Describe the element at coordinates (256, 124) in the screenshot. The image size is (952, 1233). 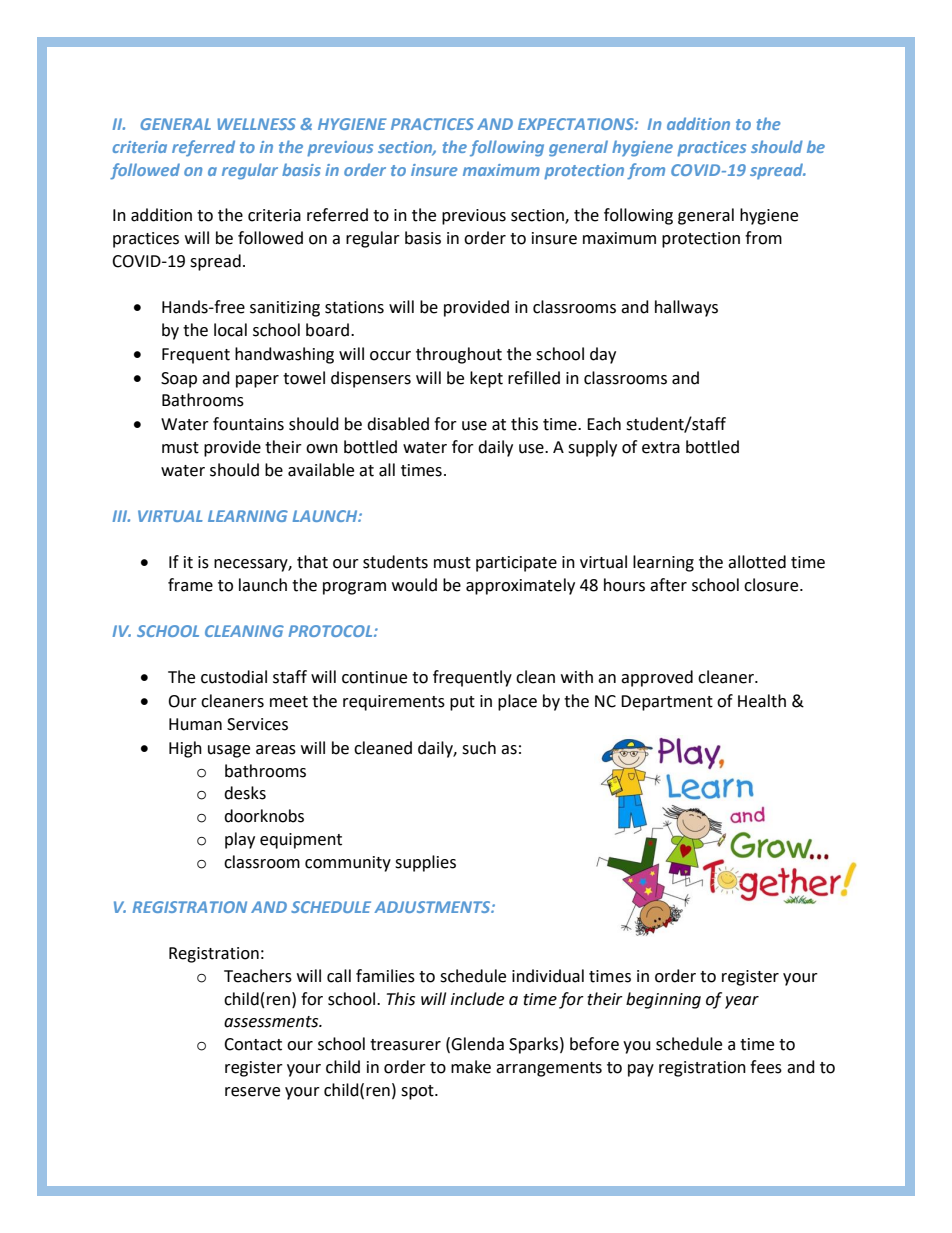
I see `WELLNESS` at that location.
